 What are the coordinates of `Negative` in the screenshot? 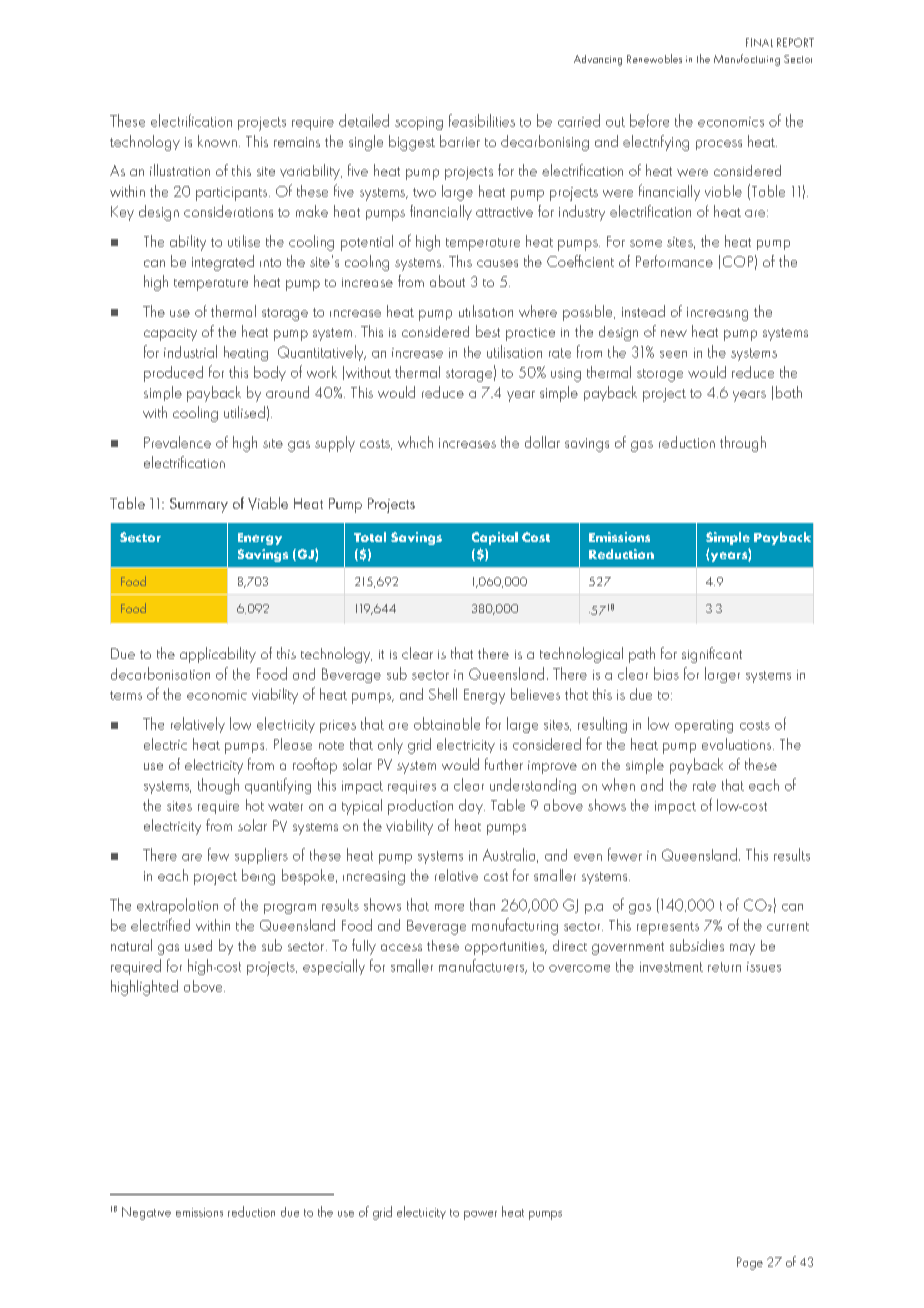 It's located at (146, 1213).
